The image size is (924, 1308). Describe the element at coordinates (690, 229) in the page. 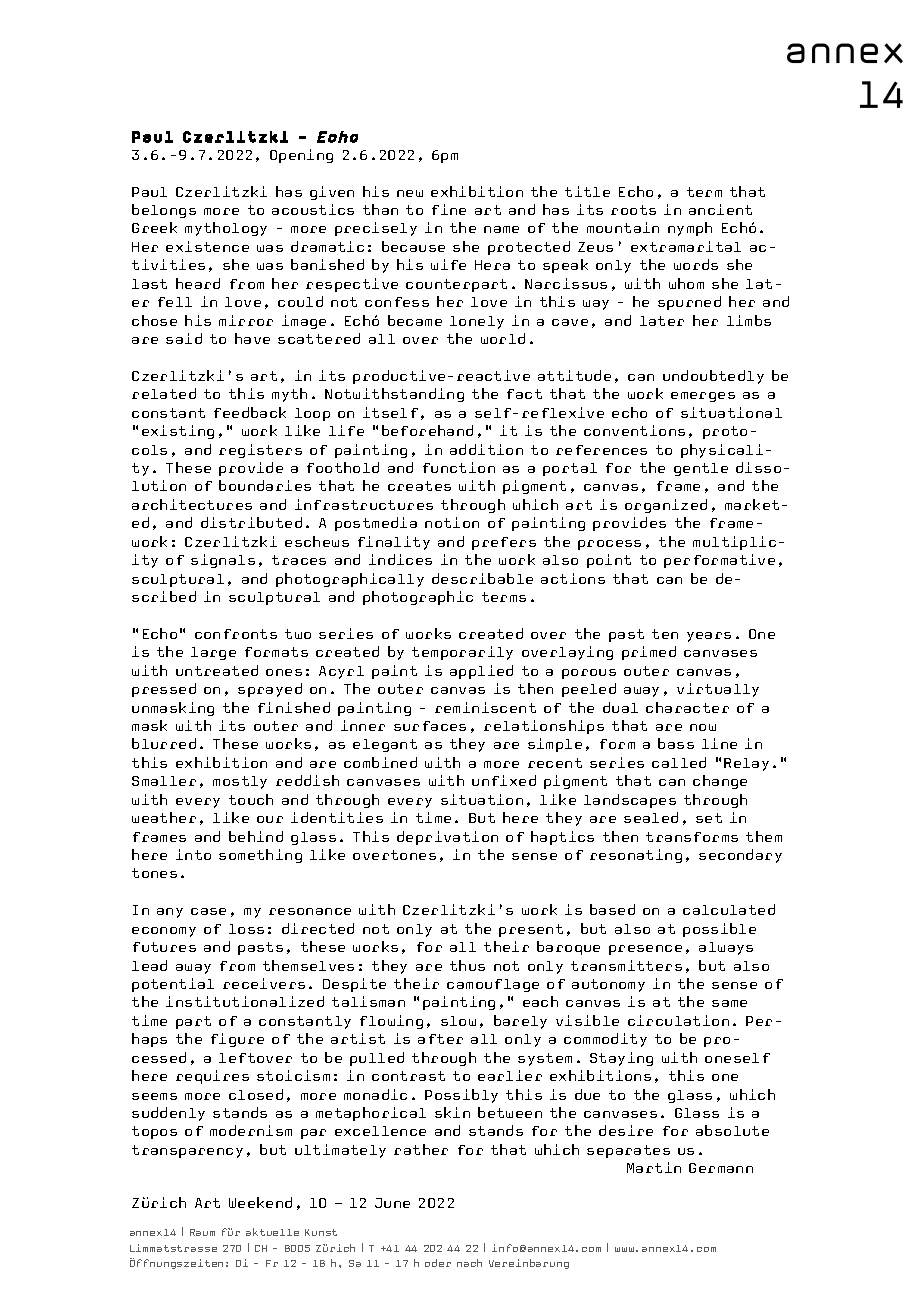

I see `nymph` at that location.
